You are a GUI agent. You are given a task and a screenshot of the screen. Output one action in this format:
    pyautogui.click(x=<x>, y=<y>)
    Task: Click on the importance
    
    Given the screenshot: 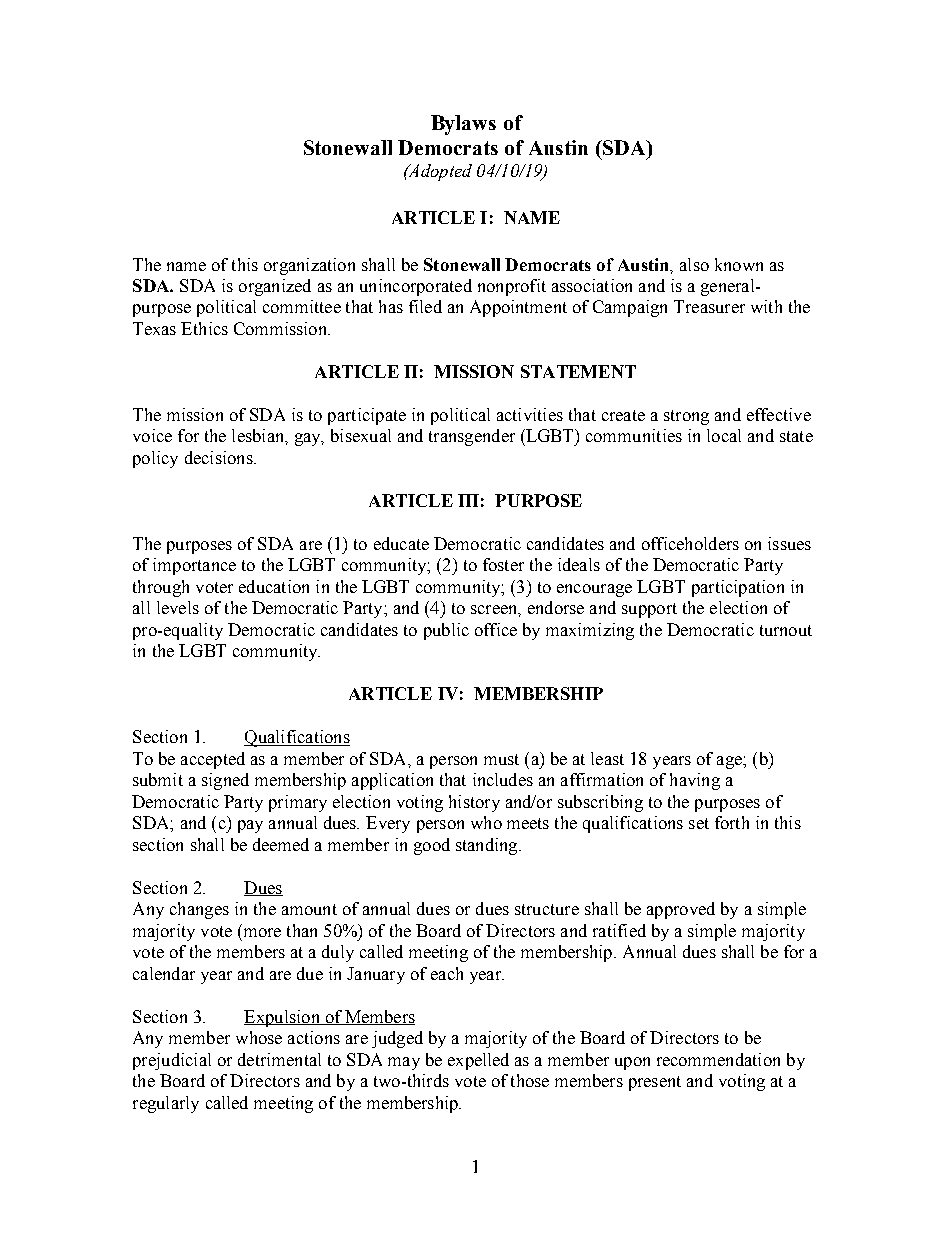 What is the action you would take?
    pyautogui.click(x=194, y=566)
